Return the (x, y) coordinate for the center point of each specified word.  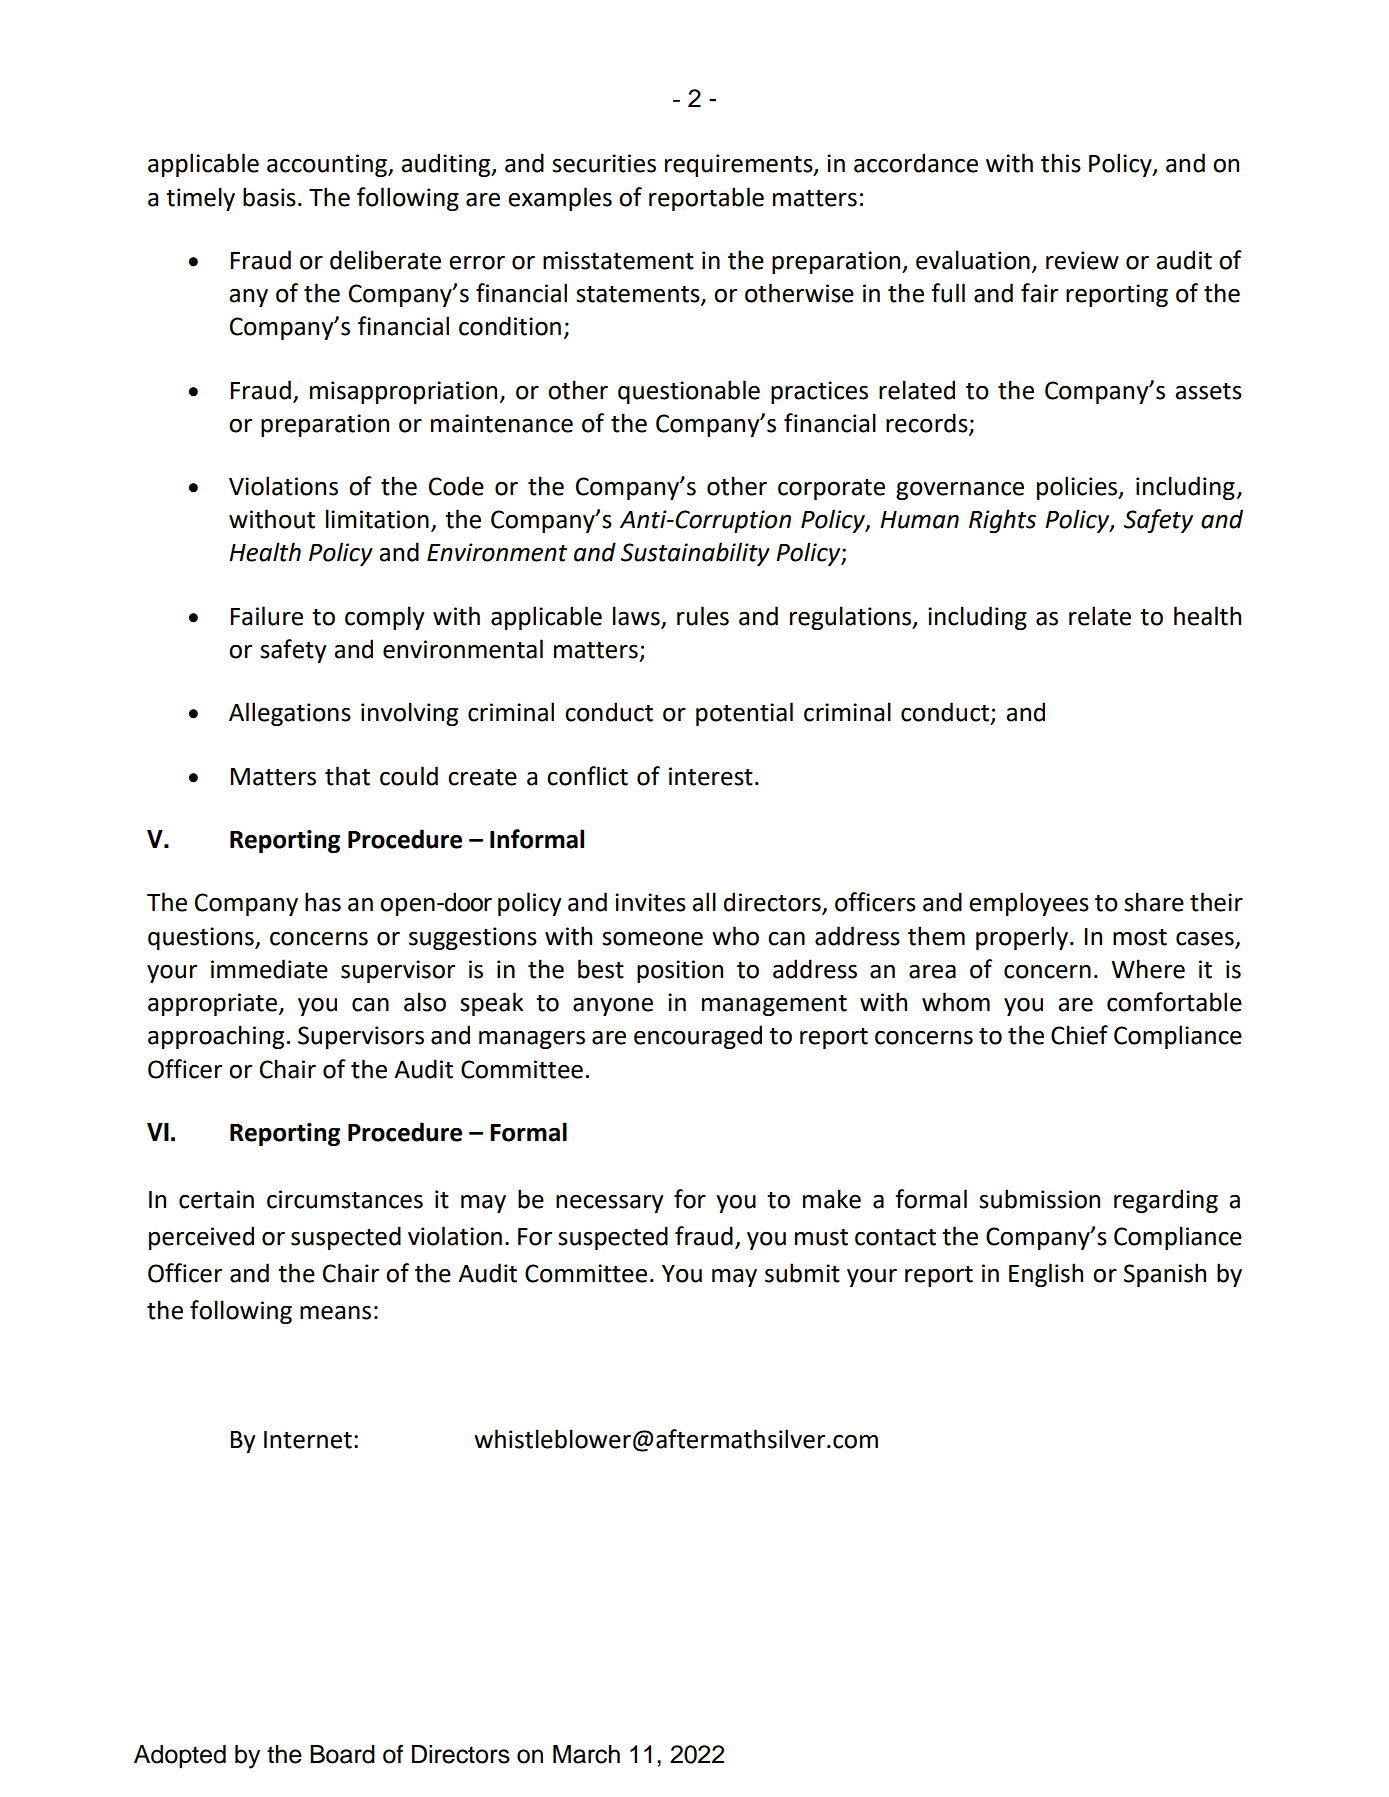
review (1082, 260)
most (1140, 937)
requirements (740, 165)
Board (342, 1754)
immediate (269, 969)
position (680, 971)
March (586, 1754)
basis (269, 197)
